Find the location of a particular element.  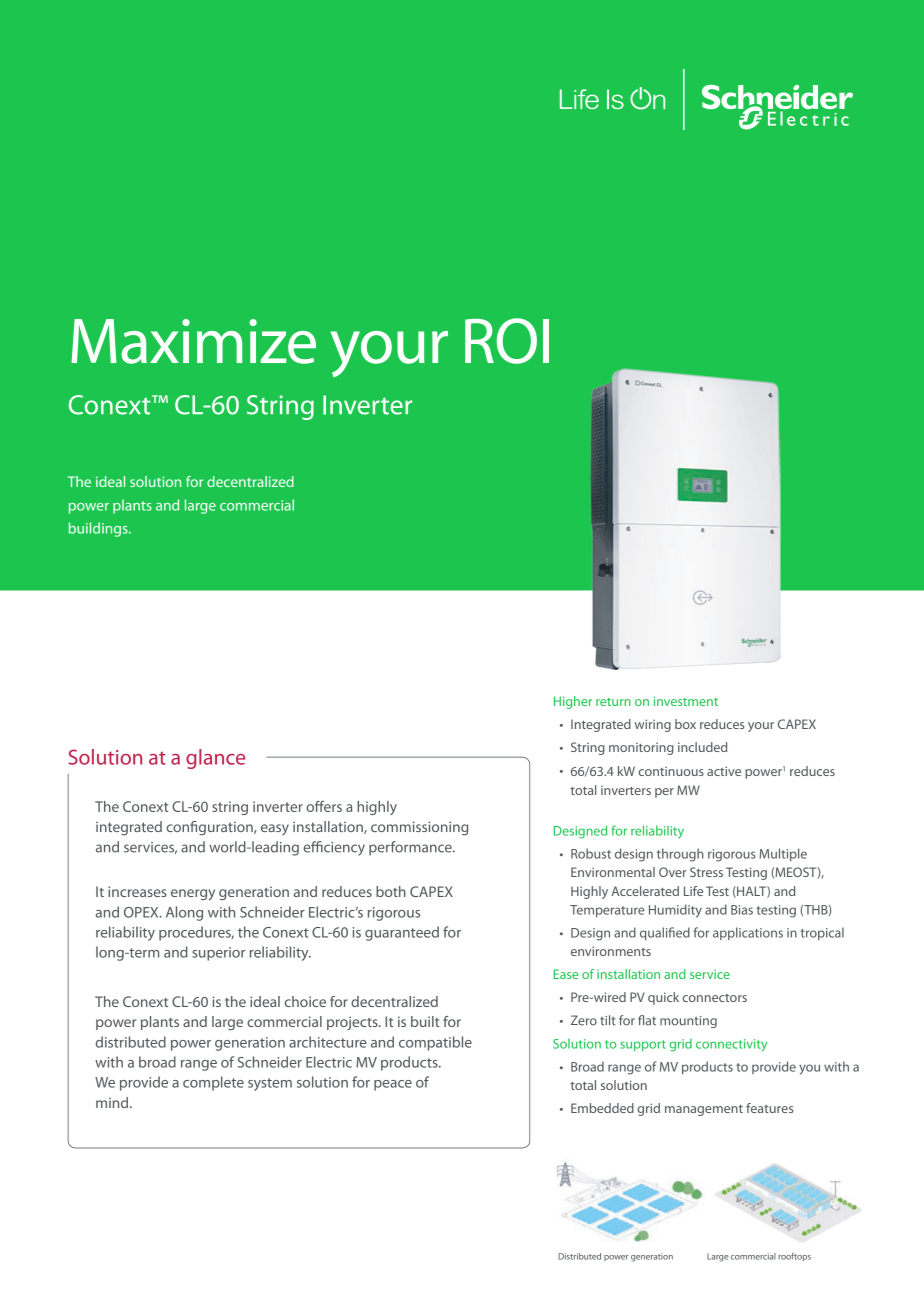

glance is located at coordinates (215, 759).
